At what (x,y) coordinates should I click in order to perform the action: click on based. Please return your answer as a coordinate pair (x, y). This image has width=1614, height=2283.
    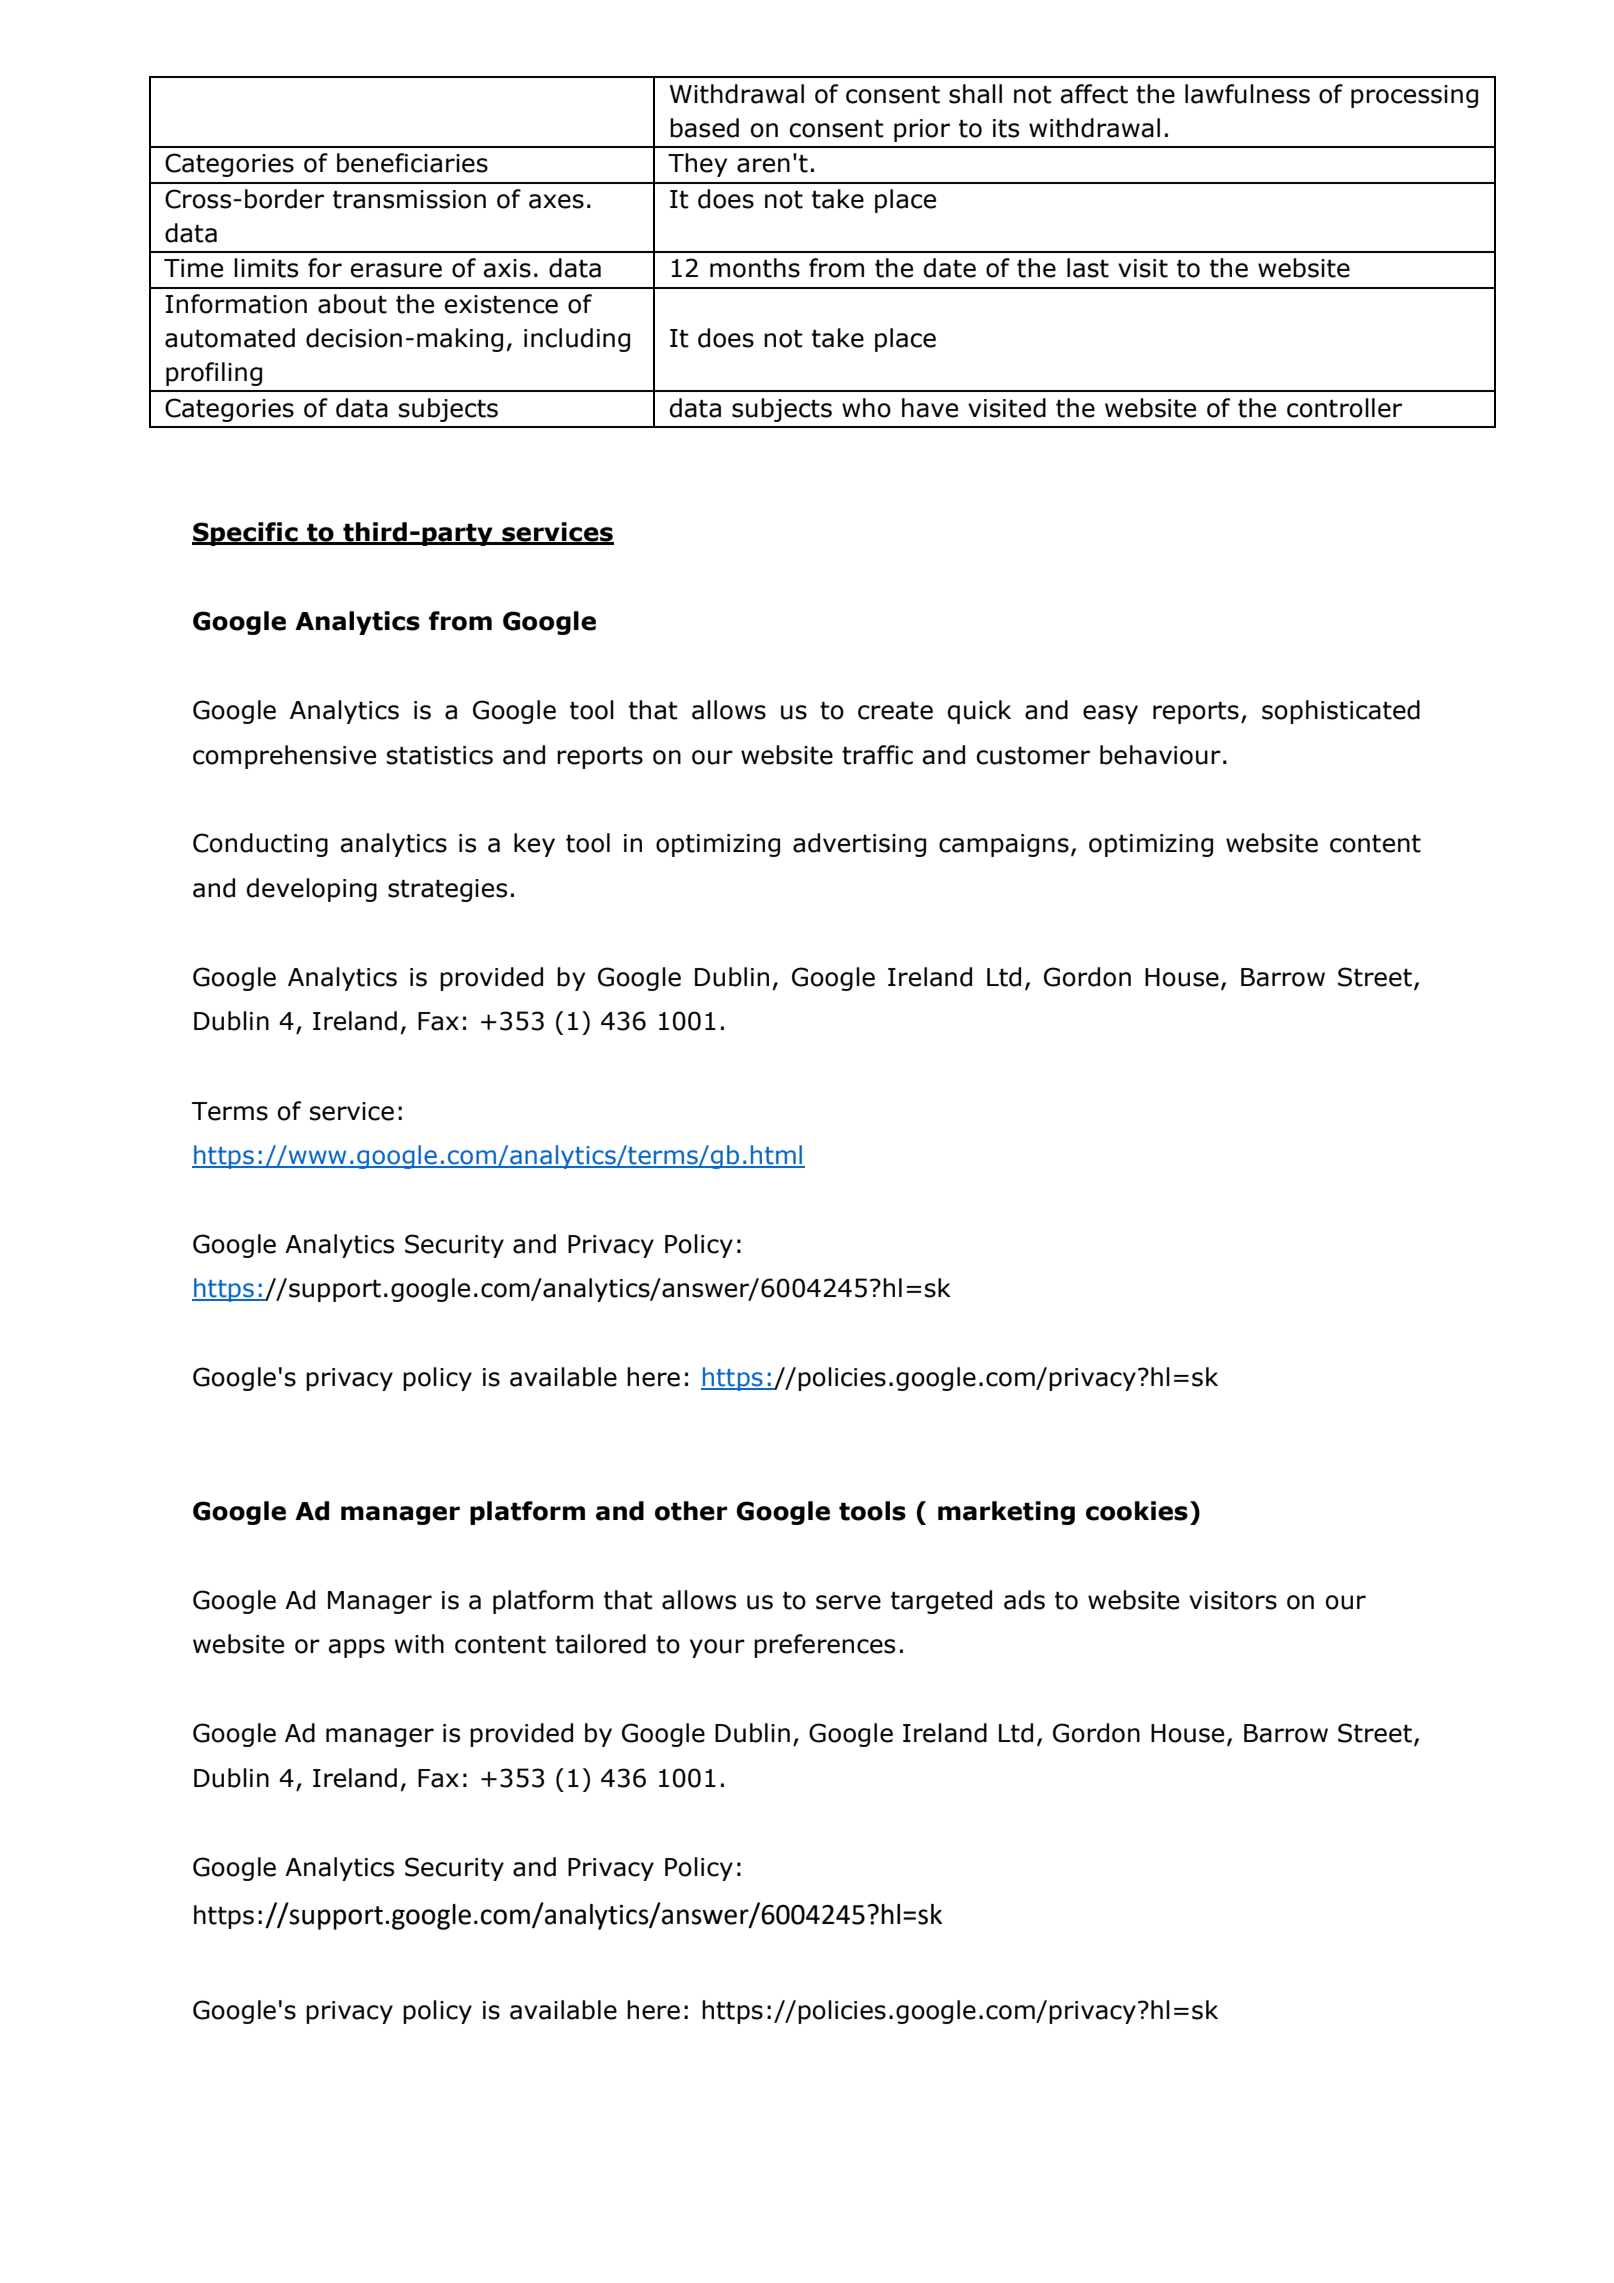
    Looking at the image, I should click on (704, 128).
